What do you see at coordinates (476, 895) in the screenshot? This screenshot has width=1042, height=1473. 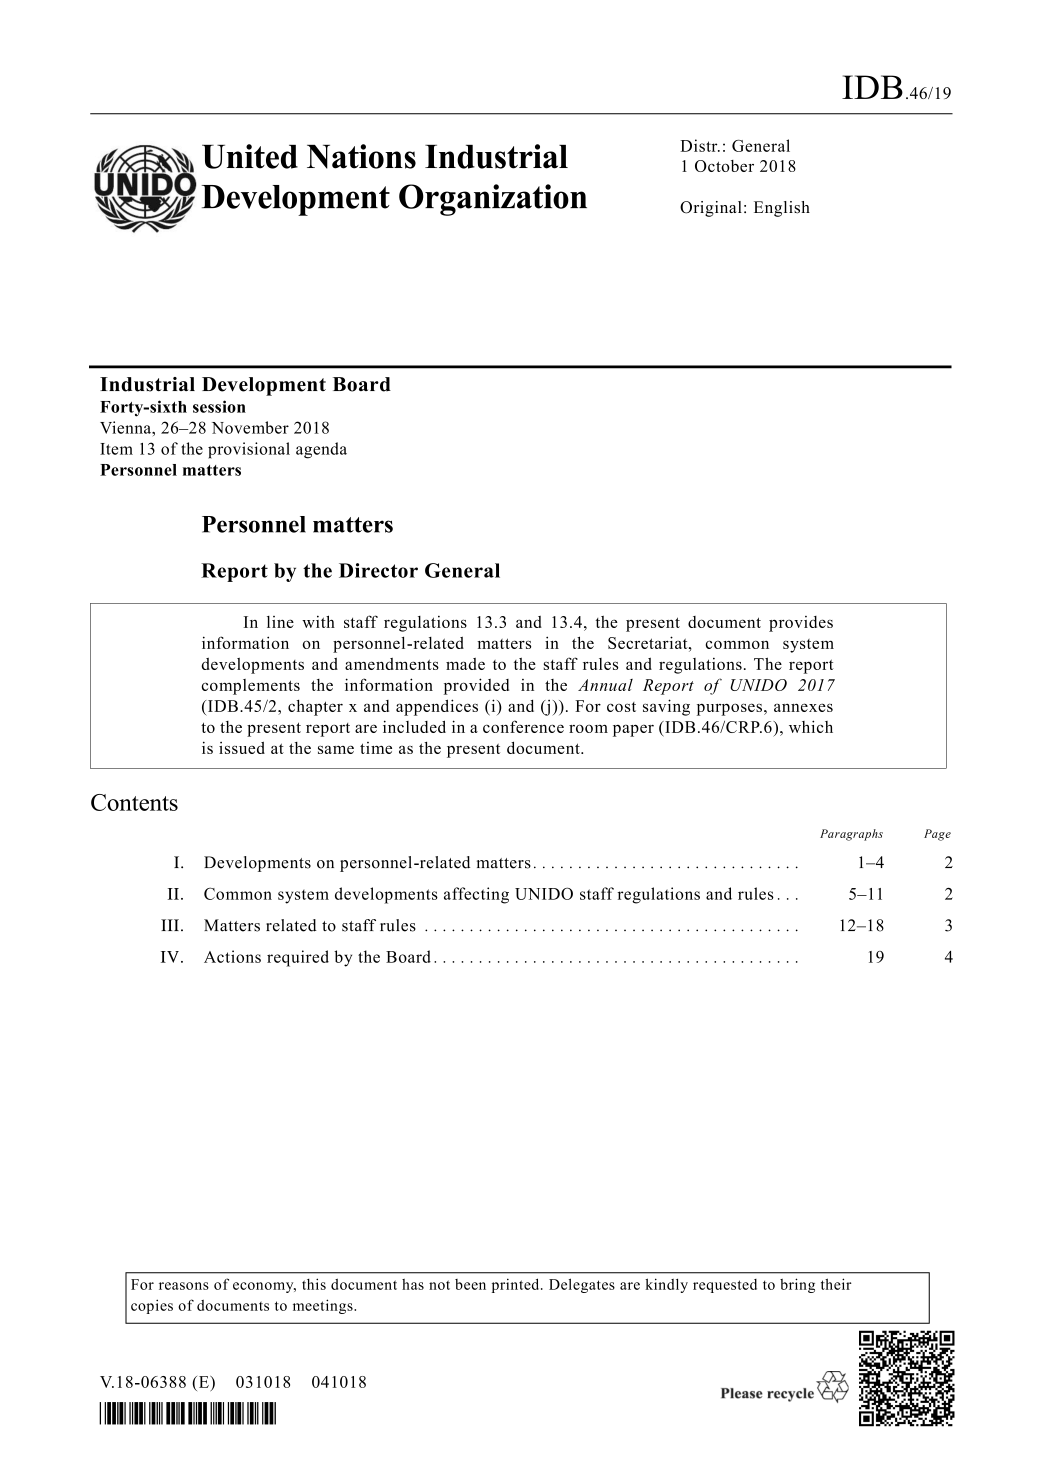 I see `affecting` at bounding box center [476, 895].
